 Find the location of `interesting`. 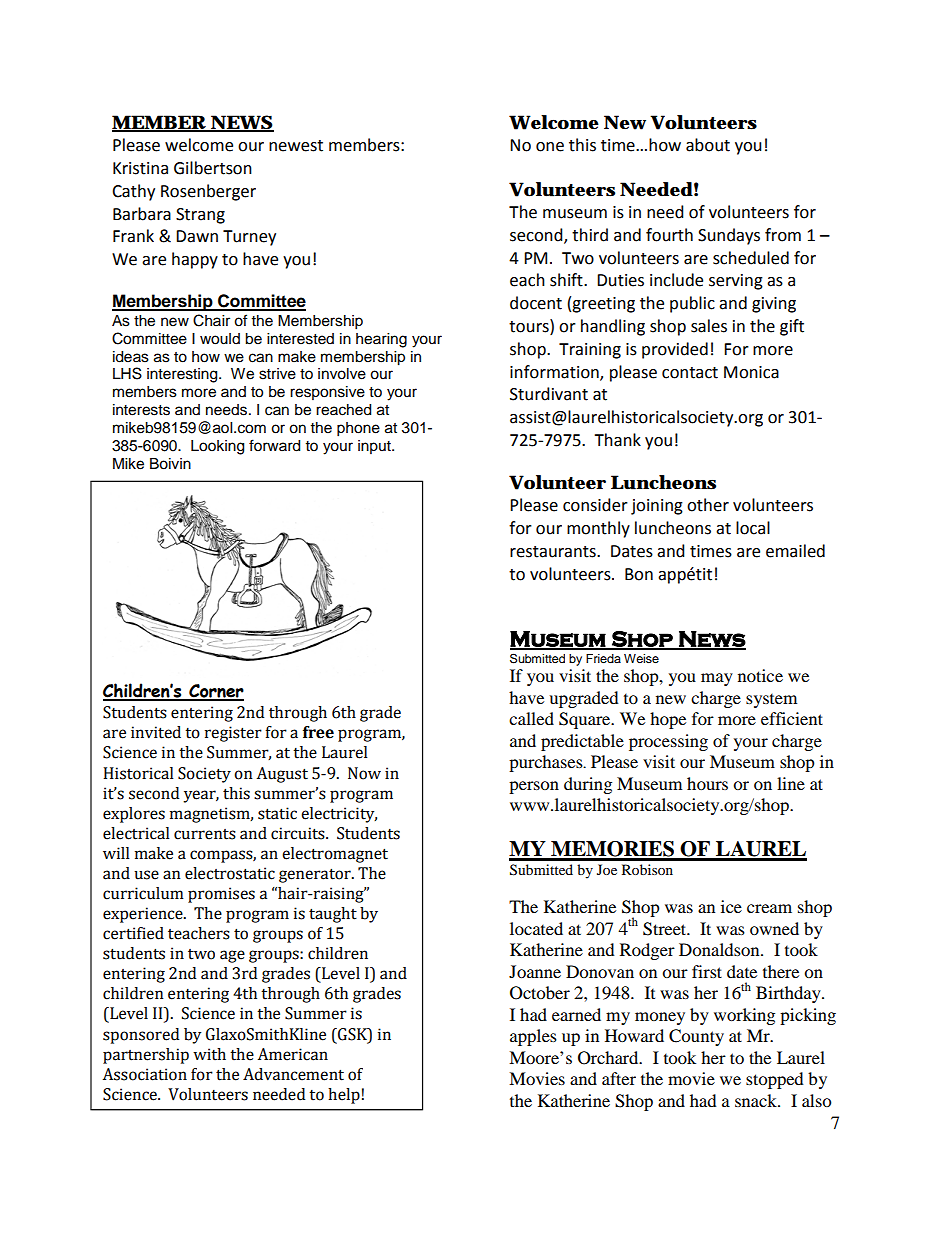

interesting is located at coordinates (183, 375).
